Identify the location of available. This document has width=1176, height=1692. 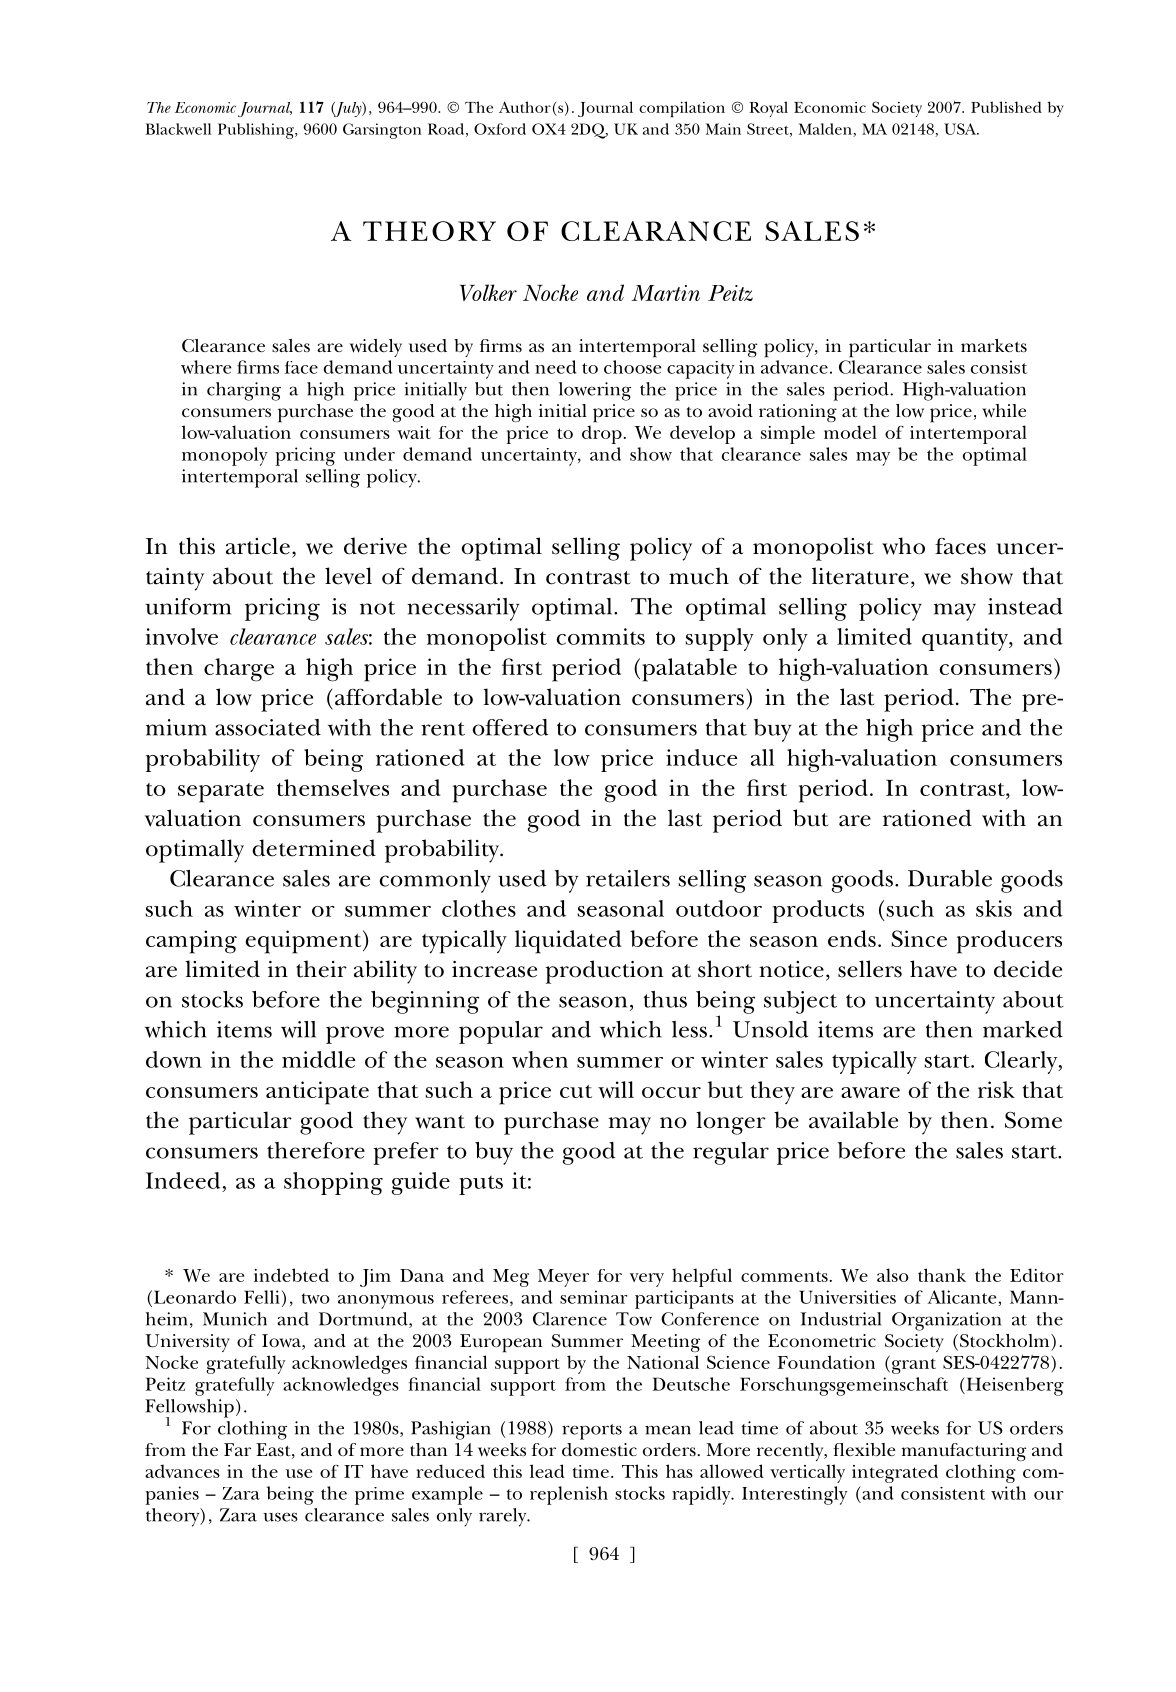
(853, 1120).
